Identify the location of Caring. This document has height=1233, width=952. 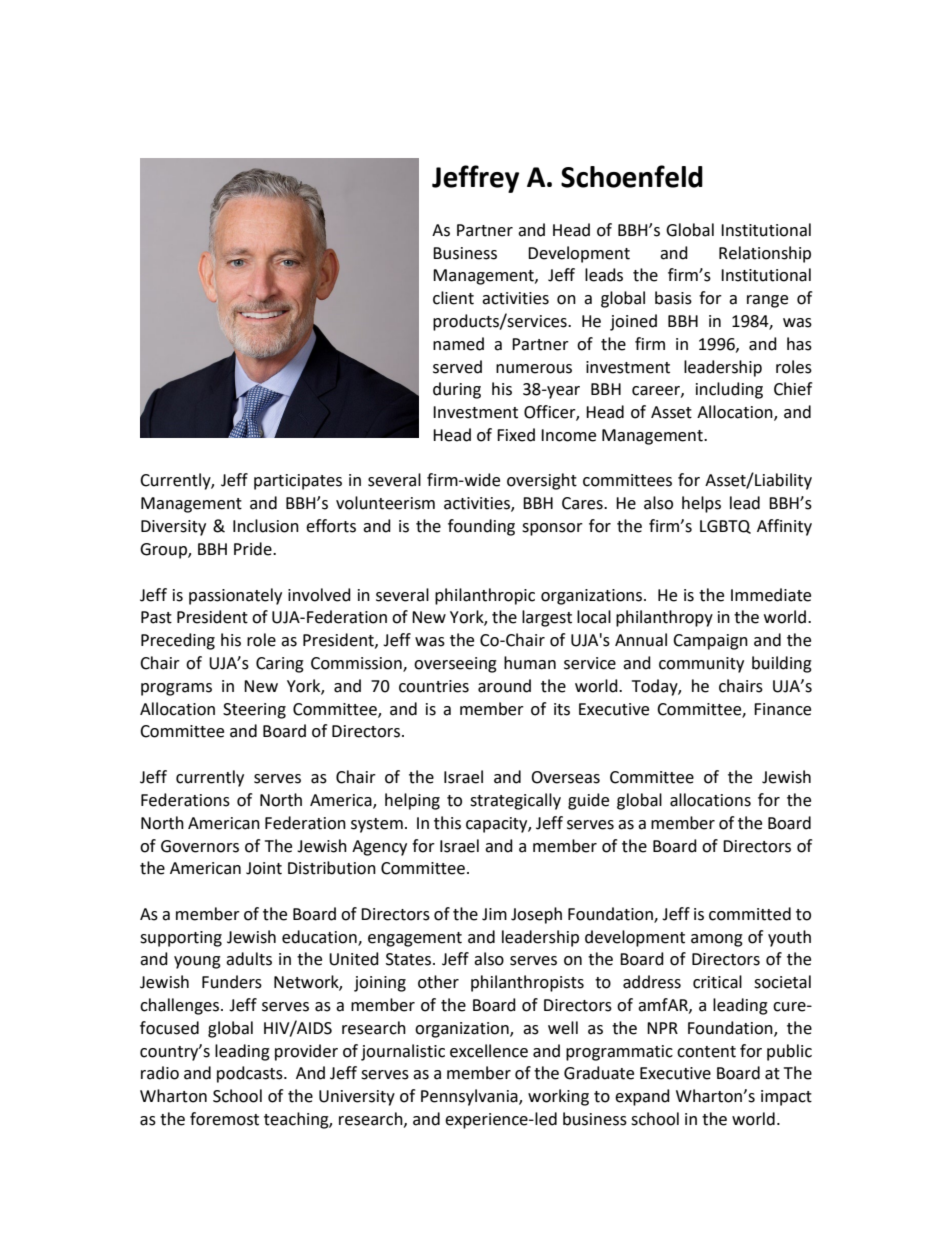
(280, 665).
